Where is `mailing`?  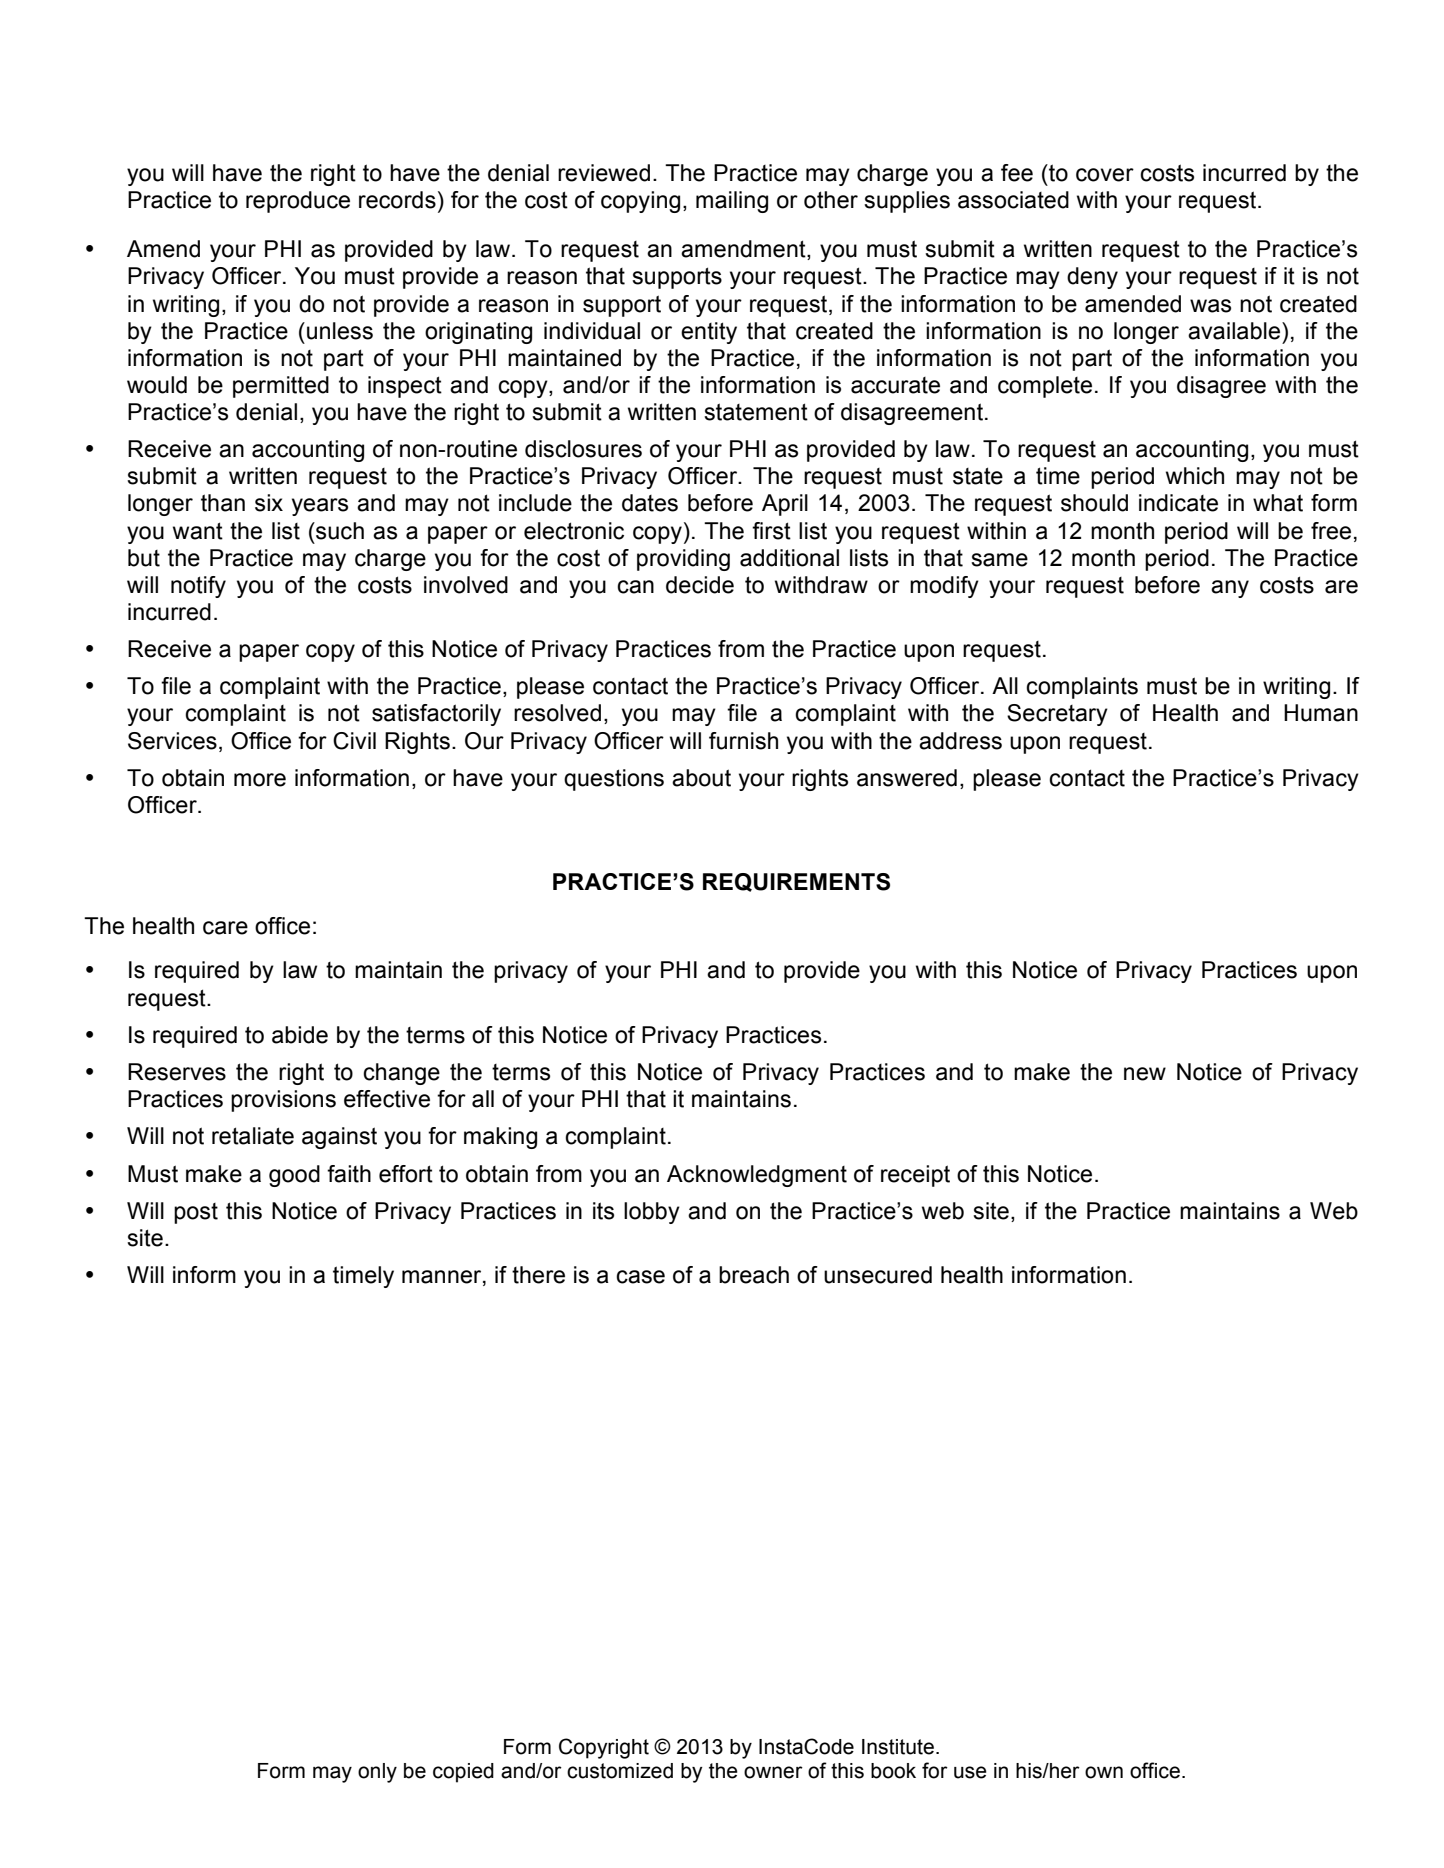 mailing is located at coordinates (732, 202).
